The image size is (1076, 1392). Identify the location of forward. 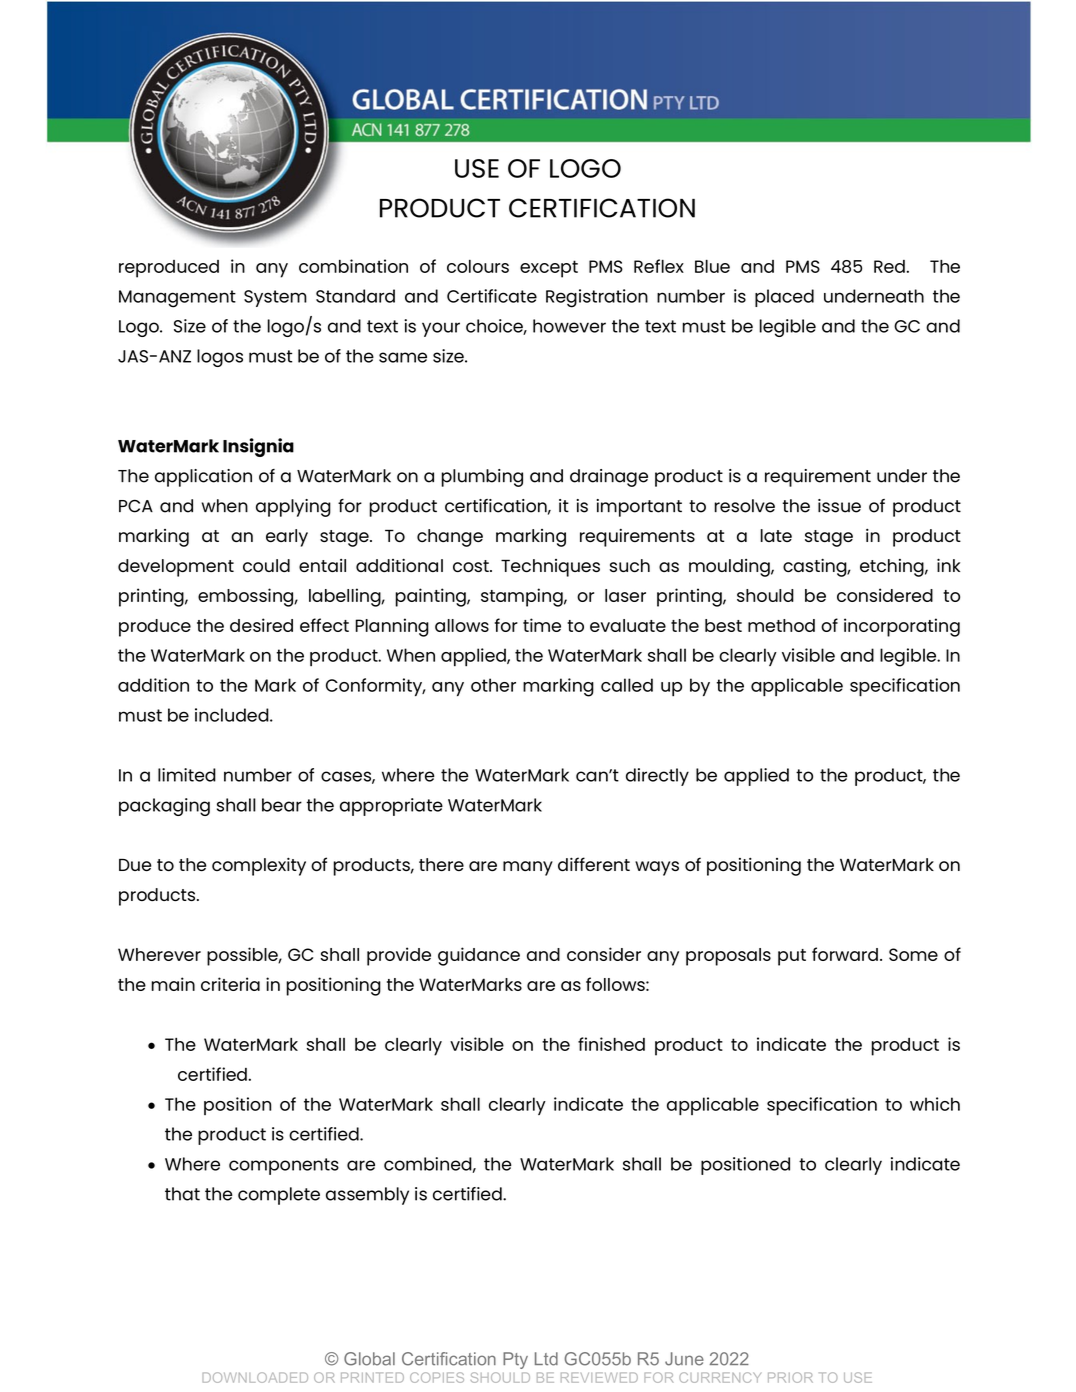
(845, 954).
